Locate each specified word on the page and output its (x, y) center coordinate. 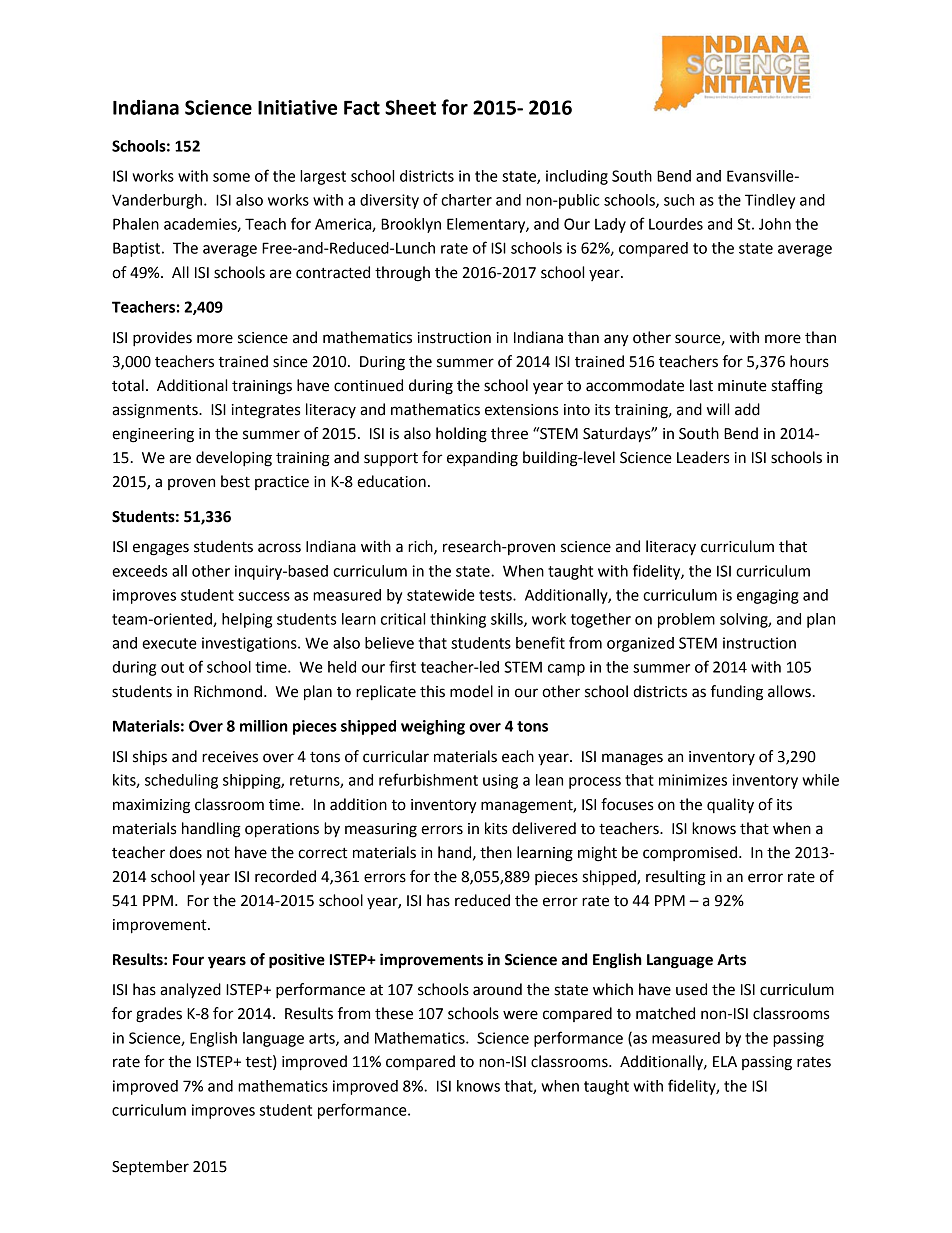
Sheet (410, 107)
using (500, 781)
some (231, 177)
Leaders (703, 457)
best (235, 481)
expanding (482, 459)
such (679, 200)
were (520, 1015)
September (150, 1168)
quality (730, 806)
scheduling (181, 781)
